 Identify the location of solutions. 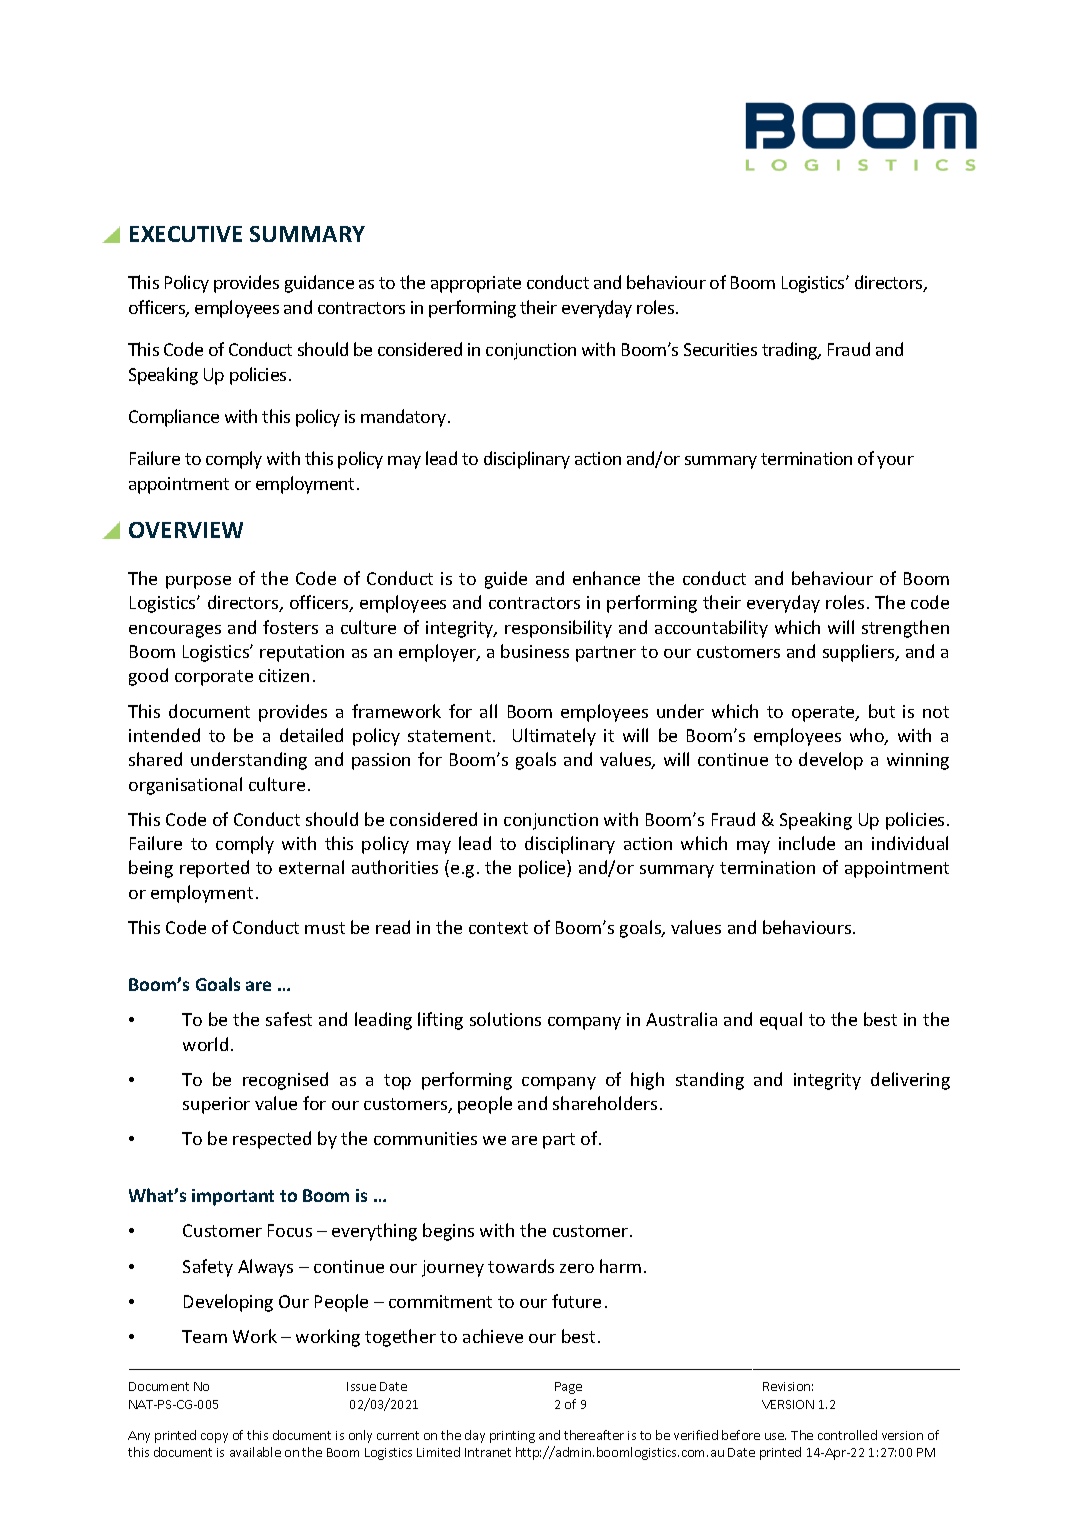
(505, 1019).
